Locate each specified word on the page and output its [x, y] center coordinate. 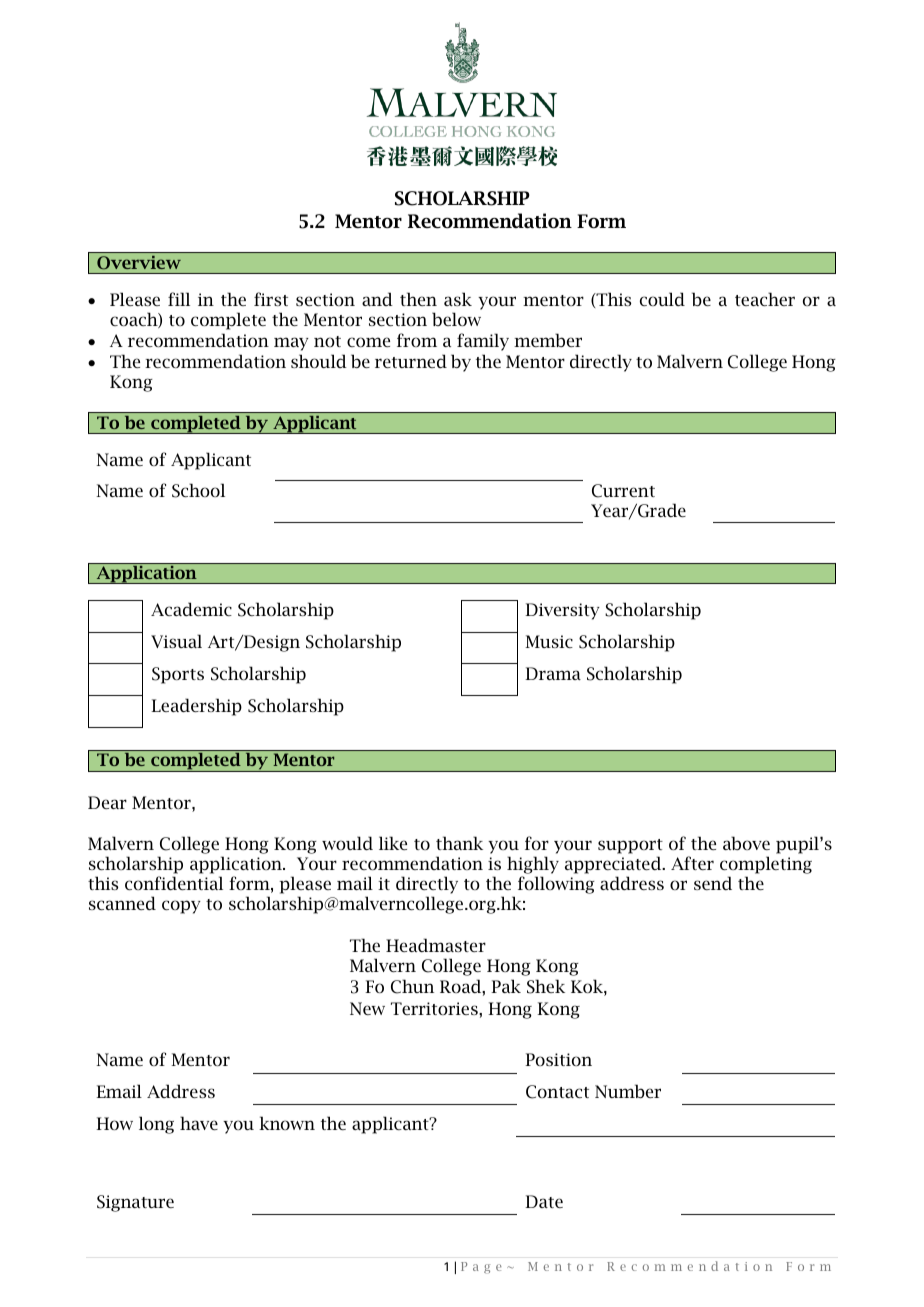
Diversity [562, 611]
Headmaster [436, 945]
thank [459, 843]
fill [179, 299]
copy [181, 907]
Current [623, 491]
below [456, 319]
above [746, 843]
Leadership [196, 707]
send [713, 883]
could [662, 299]
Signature [135, 1203]
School [198, 490]
